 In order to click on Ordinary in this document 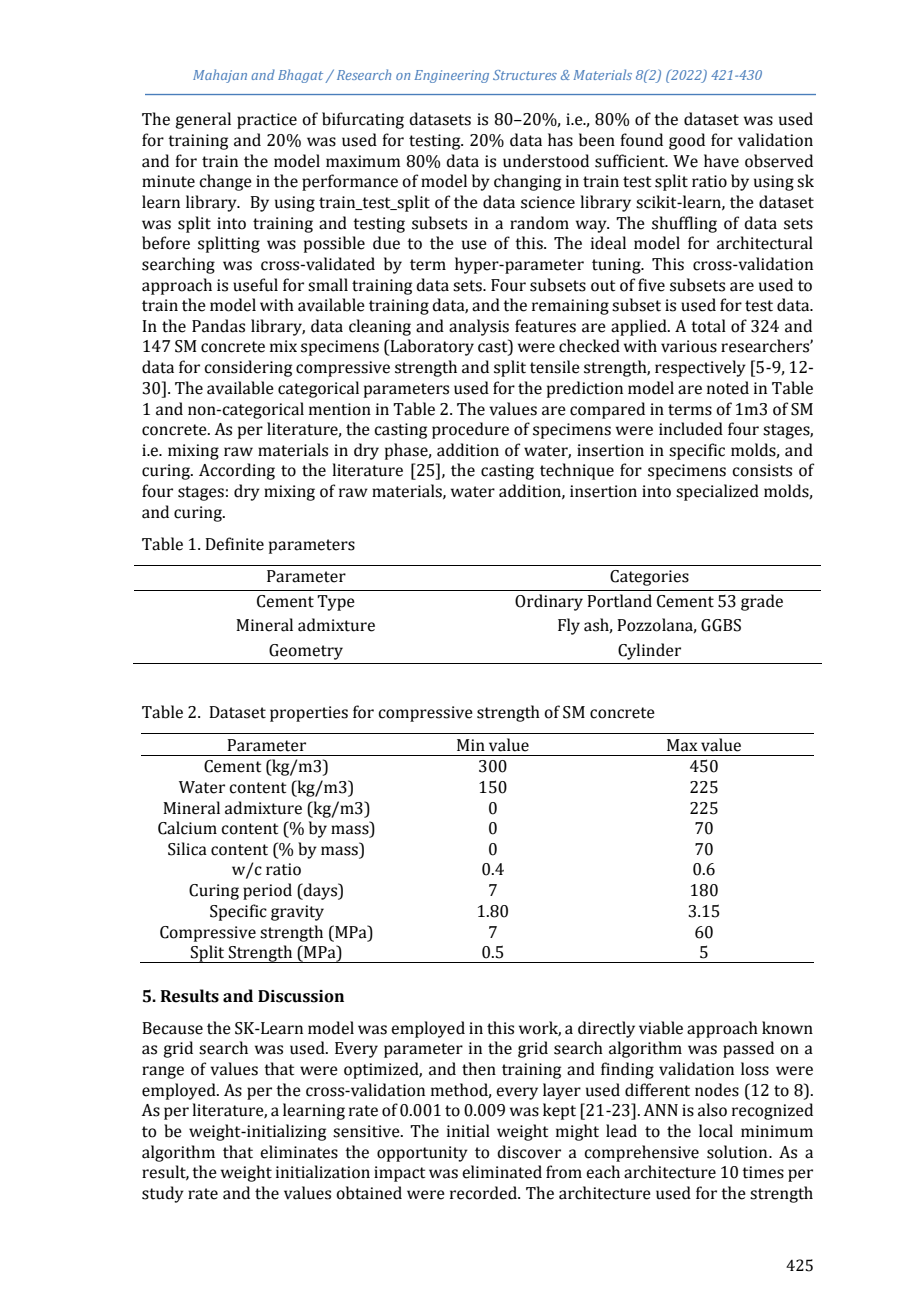, I will do `click(549, 602)`.
